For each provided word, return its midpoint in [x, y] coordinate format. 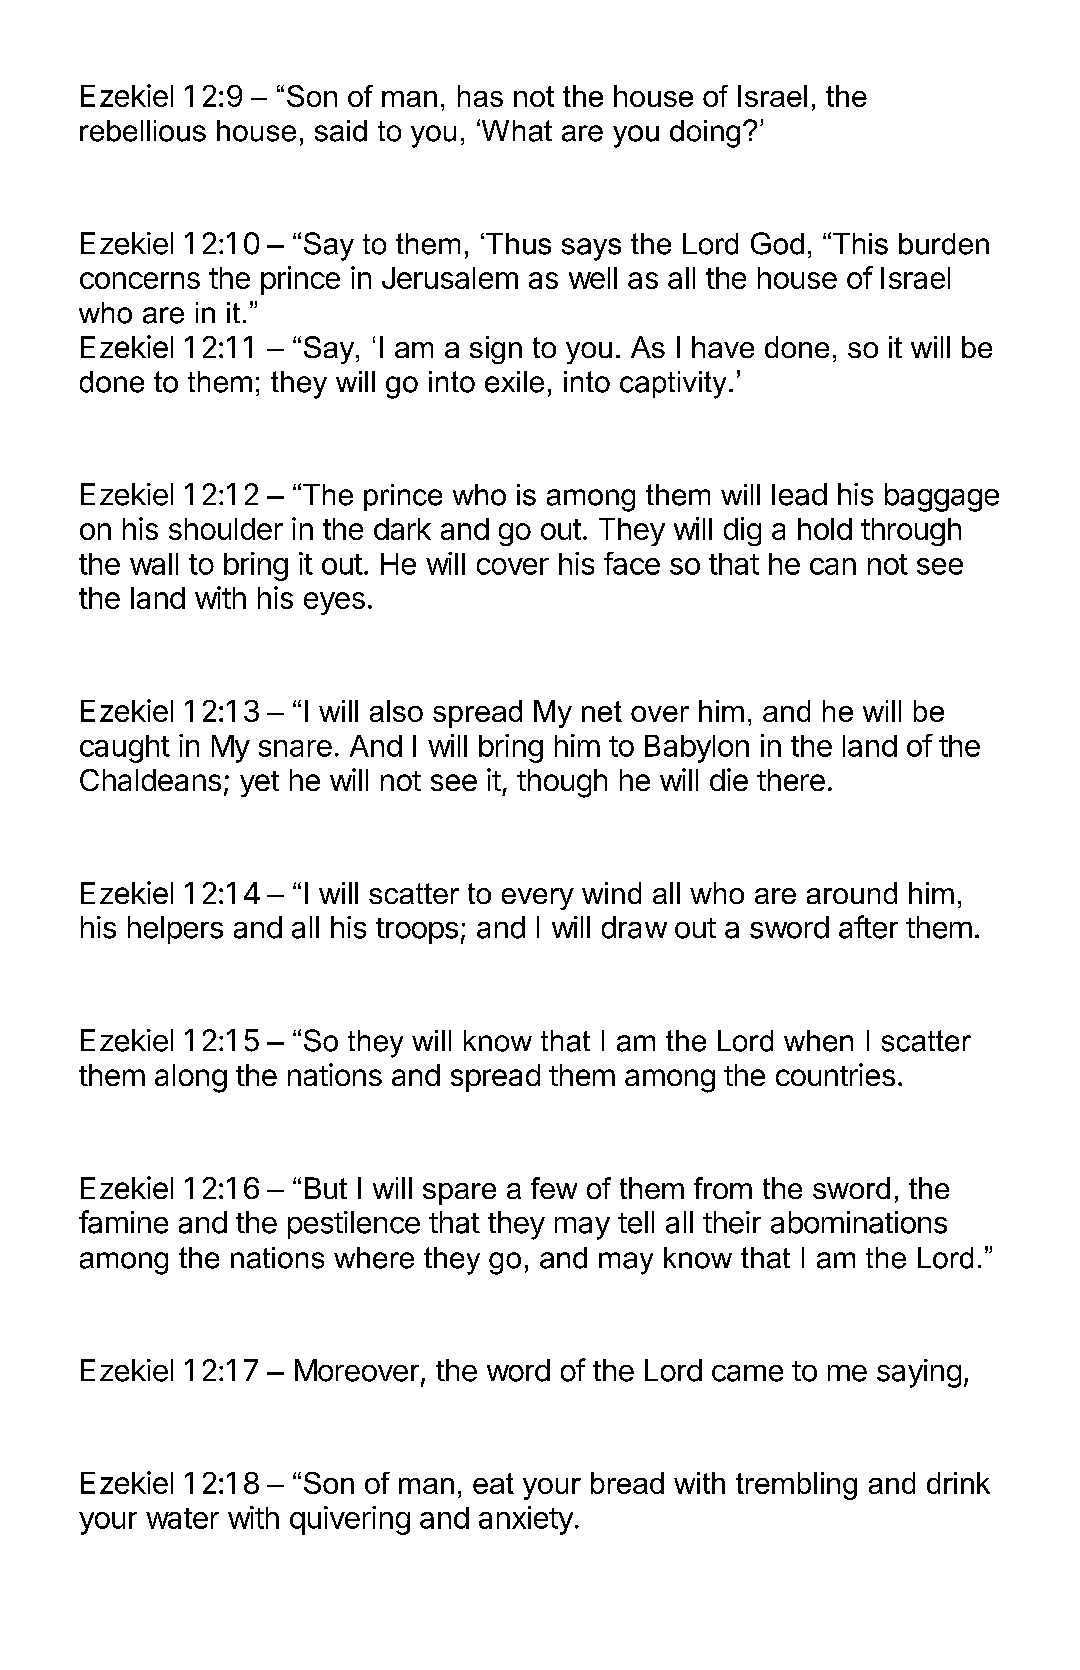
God [777, 243]
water [182, 1518]
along [191, 1078]
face [632, 563]
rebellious [143, 131]
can [833, 566]
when [818, 1041]
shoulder [226, 529]
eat [493, 1483]
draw [634, 927]
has [480, 96]
